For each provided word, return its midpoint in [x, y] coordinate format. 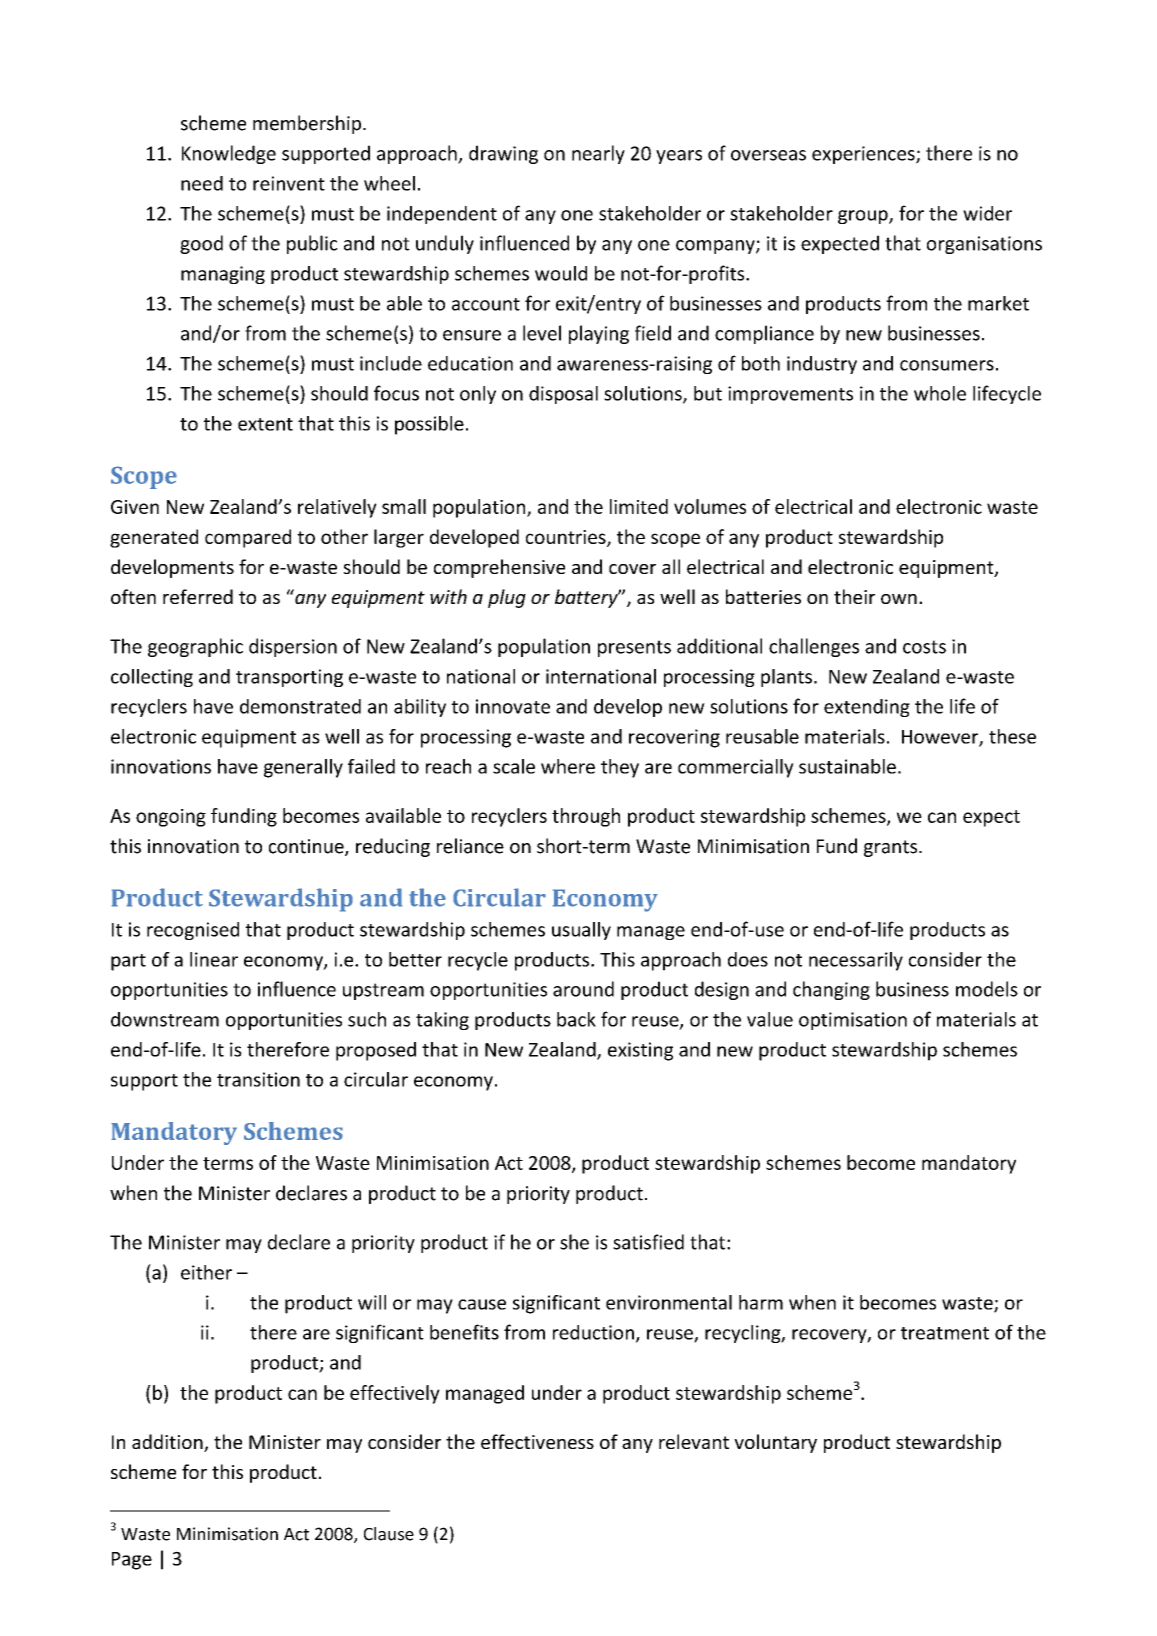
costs [924, 647]
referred [198, 596]
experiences [864, 155]
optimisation [853, 1021]
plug [507, 598]
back [576, 1019]
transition [258, 1079]
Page [132, 1561]
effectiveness [537, 1441]
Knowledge [229, 154]
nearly [598, 154]
